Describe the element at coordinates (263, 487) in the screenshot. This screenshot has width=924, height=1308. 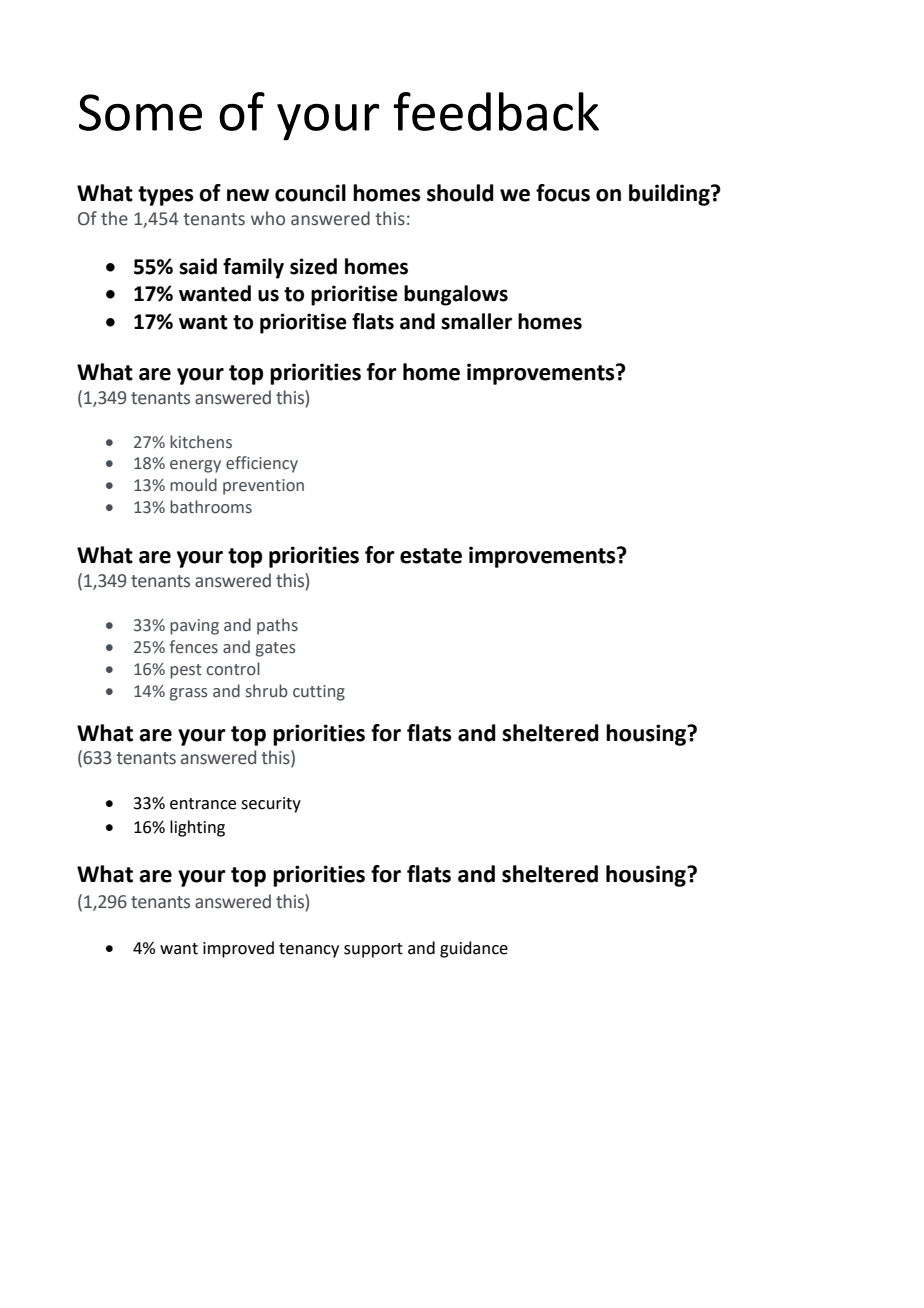
I see `prevention` at that location.
